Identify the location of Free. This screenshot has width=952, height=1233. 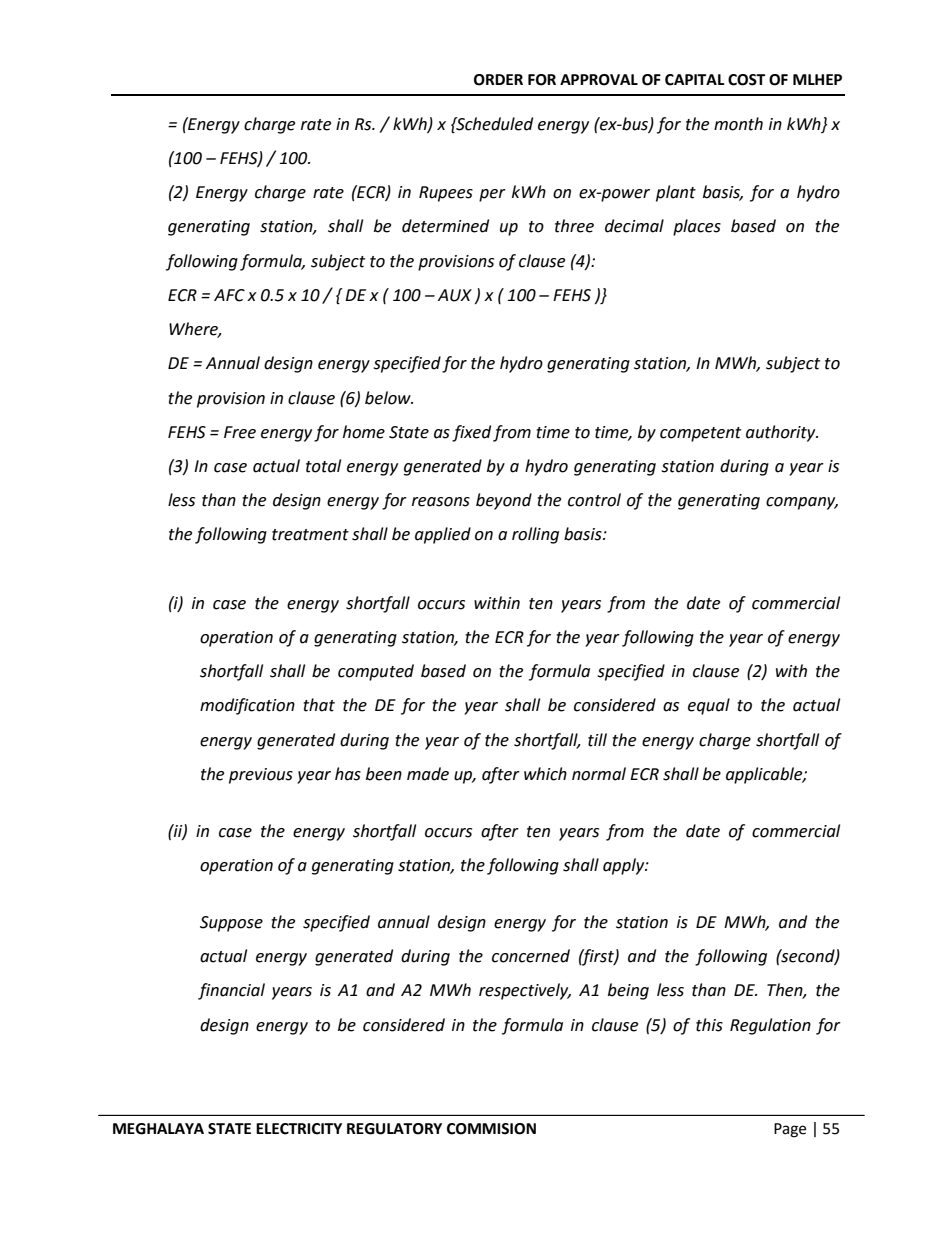
(240, 432).
